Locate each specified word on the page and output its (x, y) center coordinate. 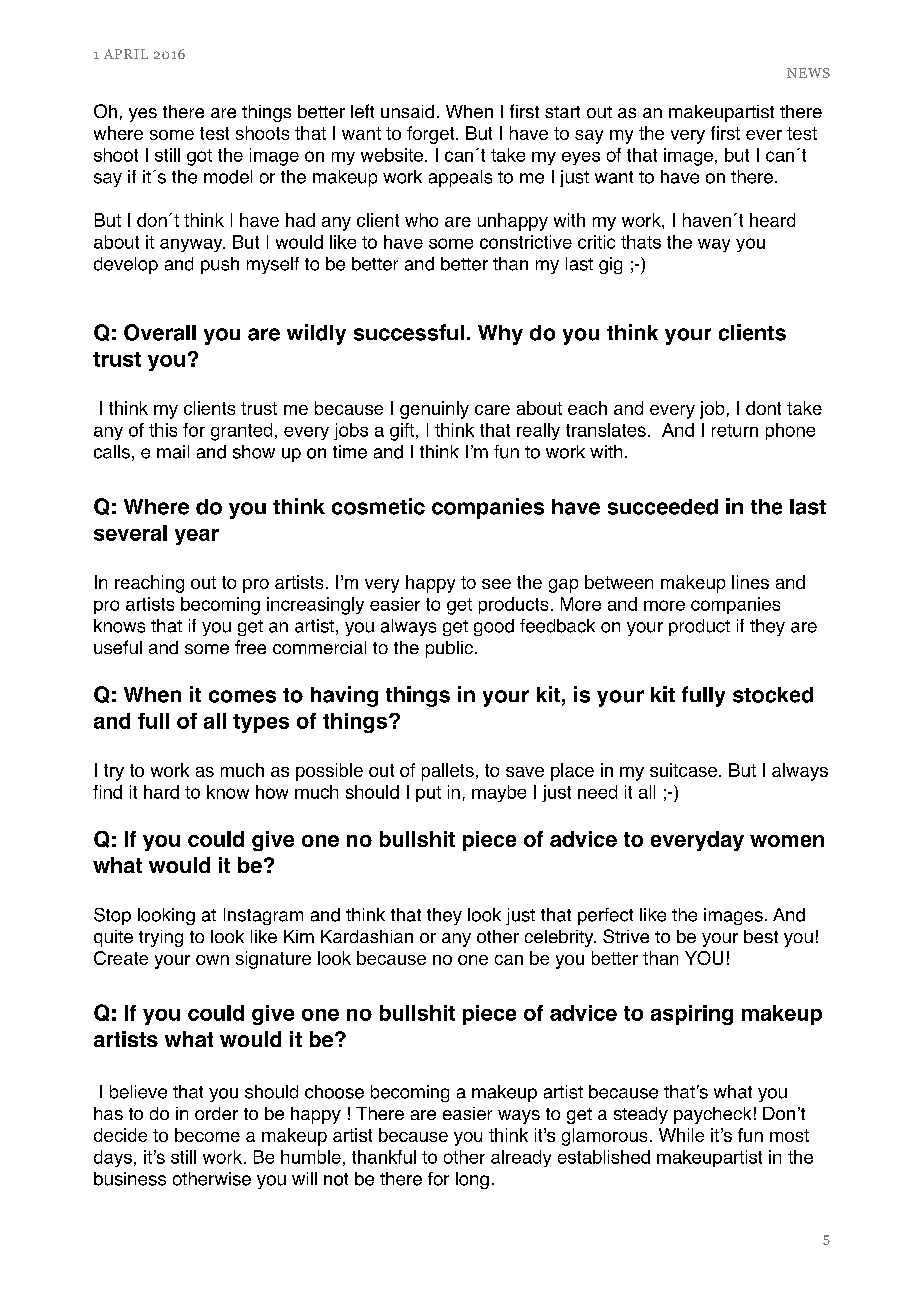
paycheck (712, 1115)
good (494, 627)
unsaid (407, 111)
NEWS (808, 73)
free (250, 647)
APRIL (126, 54)
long (472, 1180)
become (207, 1135)
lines (750, 582)
